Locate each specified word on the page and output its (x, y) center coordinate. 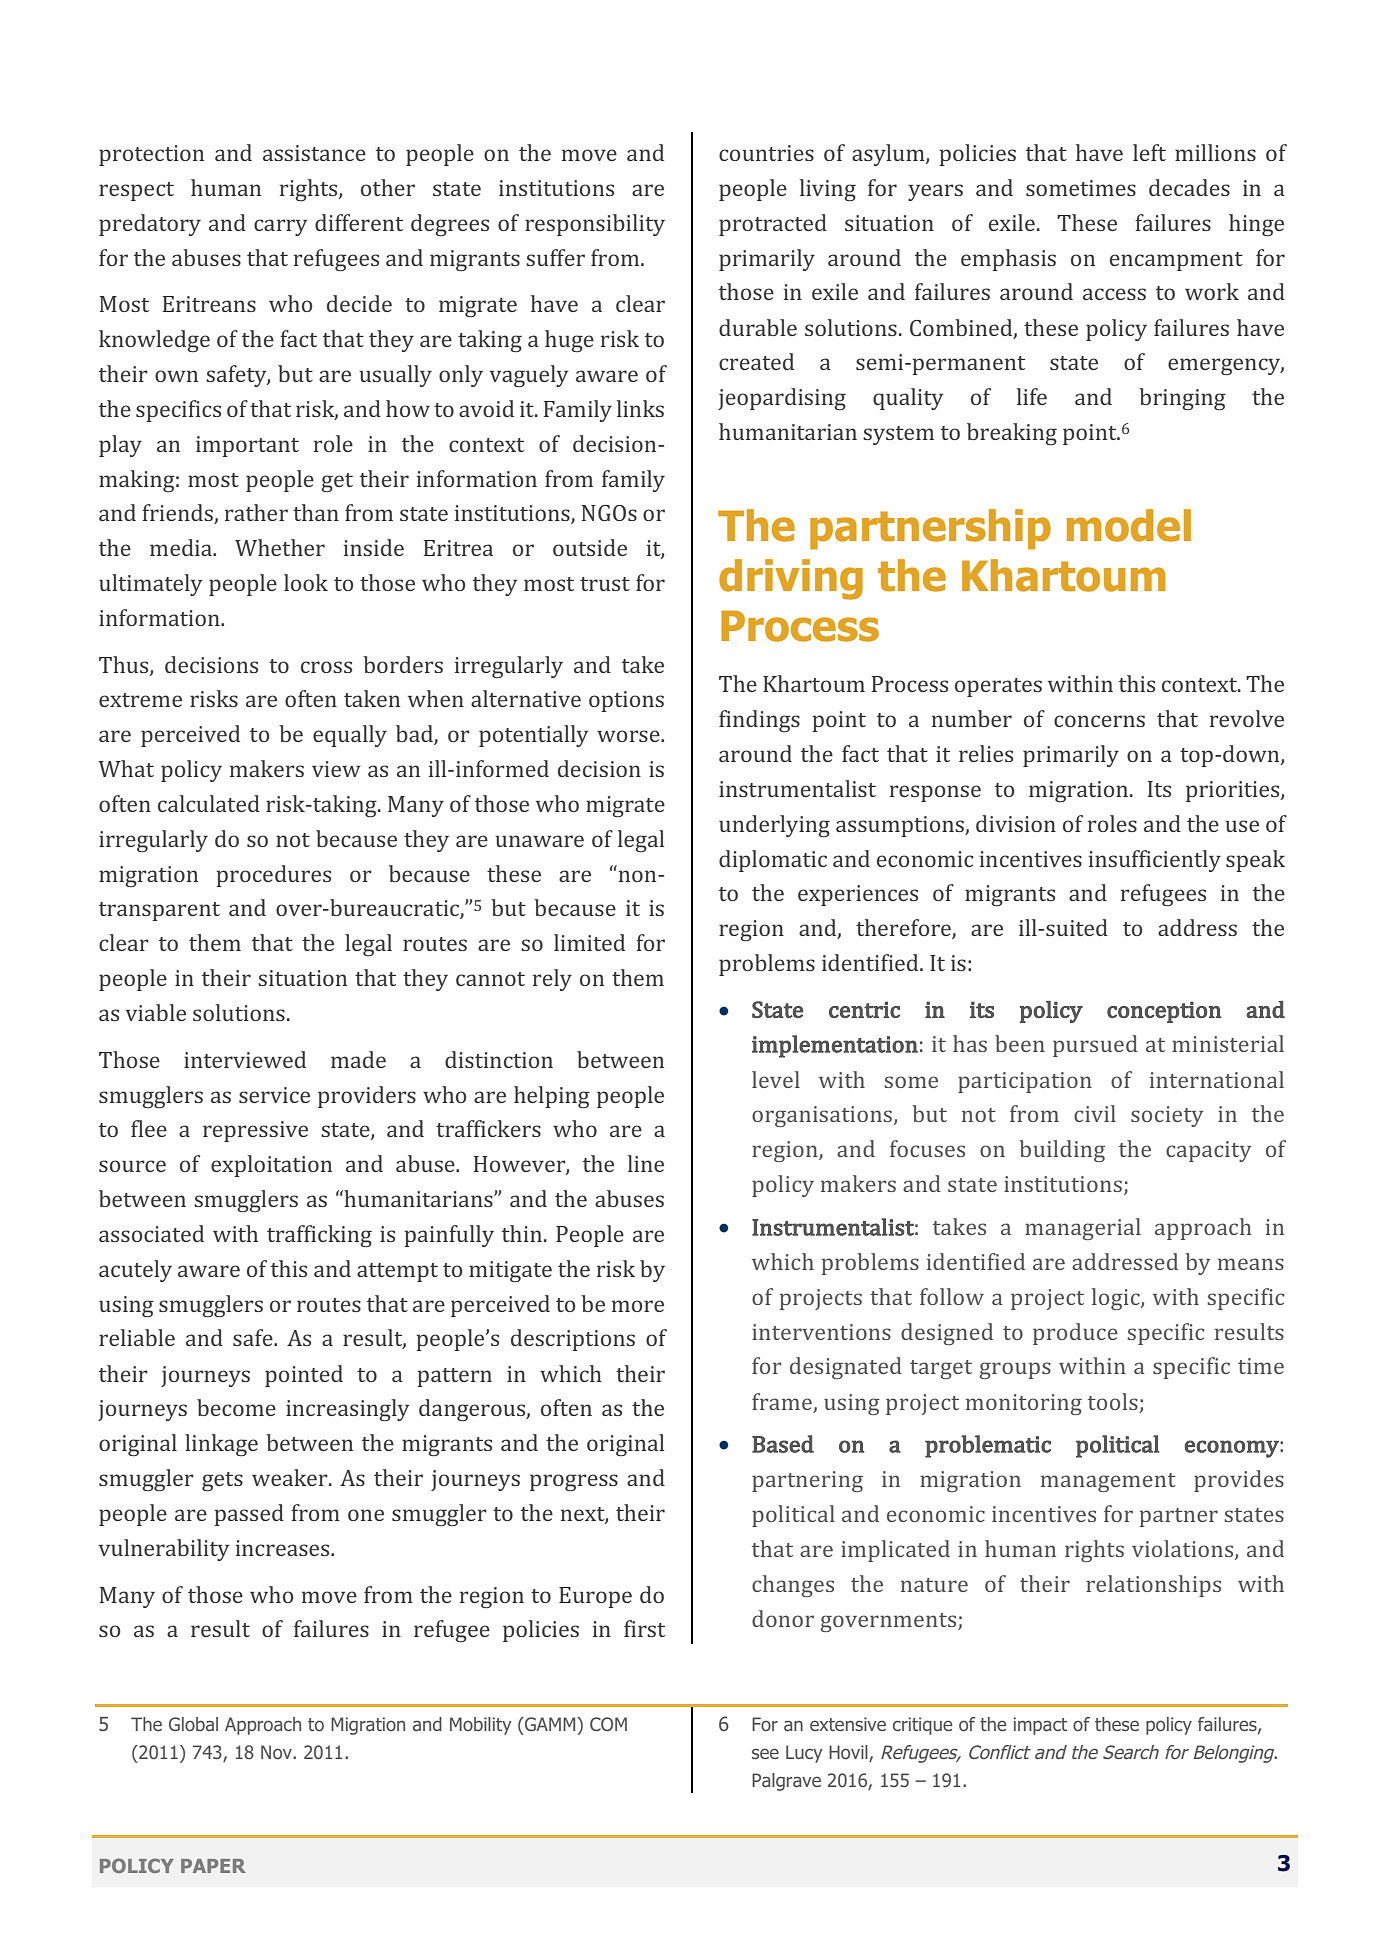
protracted (773, 225)
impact (1040, 1726)
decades (1189, 187)
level (776, 1079)
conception (1164, 1012)
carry (280, 227)
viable (156, 1012)
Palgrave (786, 1782)
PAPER (213, 1866)
